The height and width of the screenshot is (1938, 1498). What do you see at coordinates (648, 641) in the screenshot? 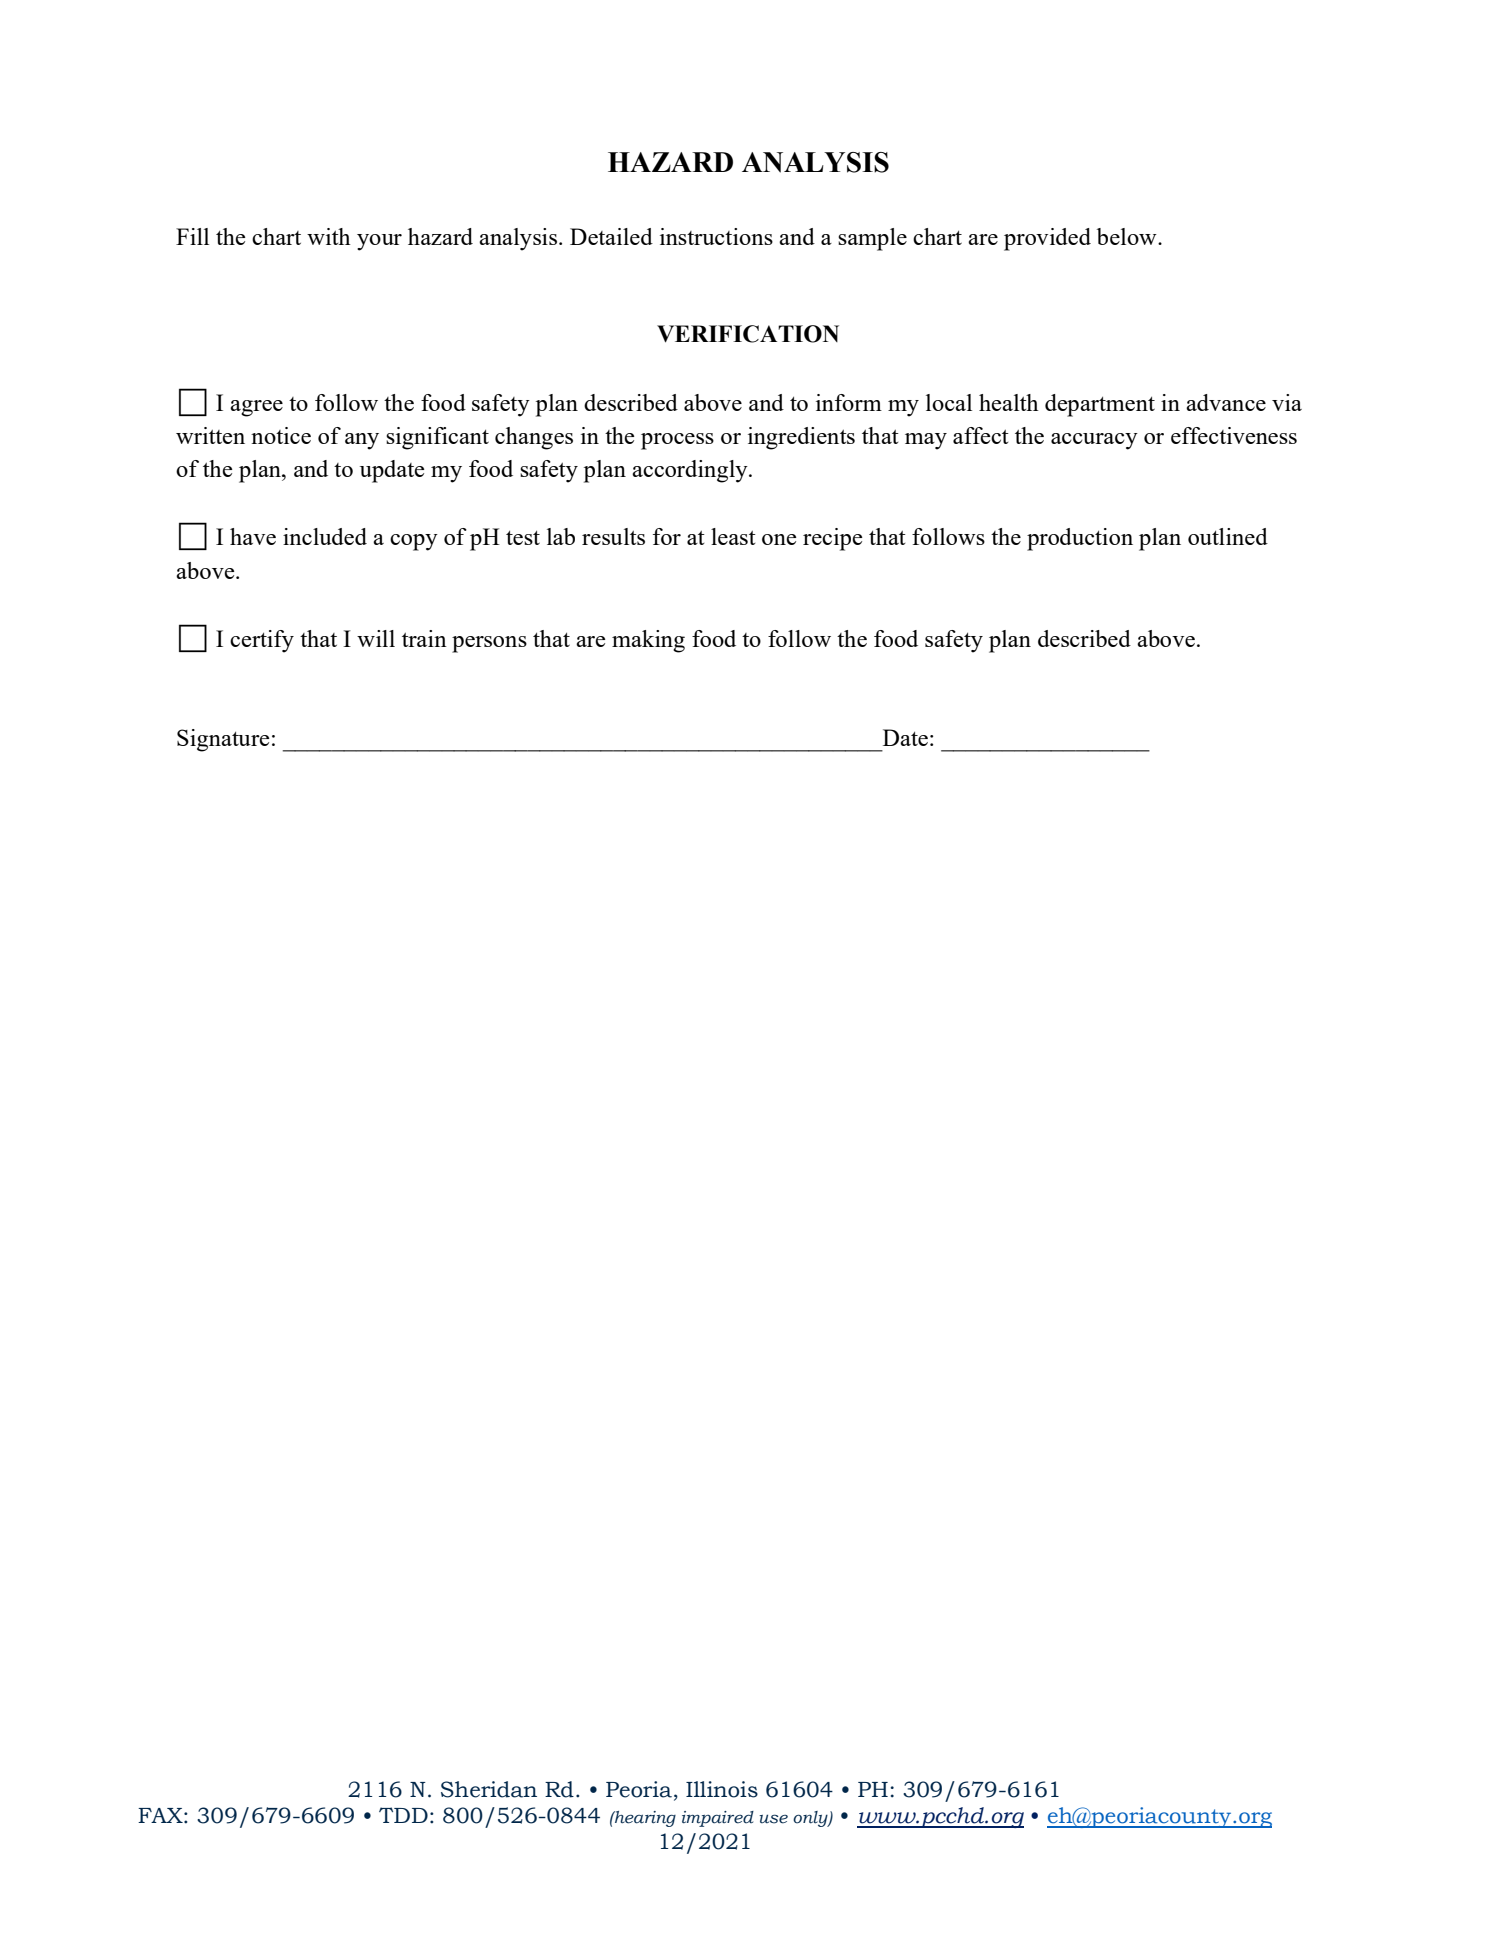
I see `making` at bounding box center [648, 641].
